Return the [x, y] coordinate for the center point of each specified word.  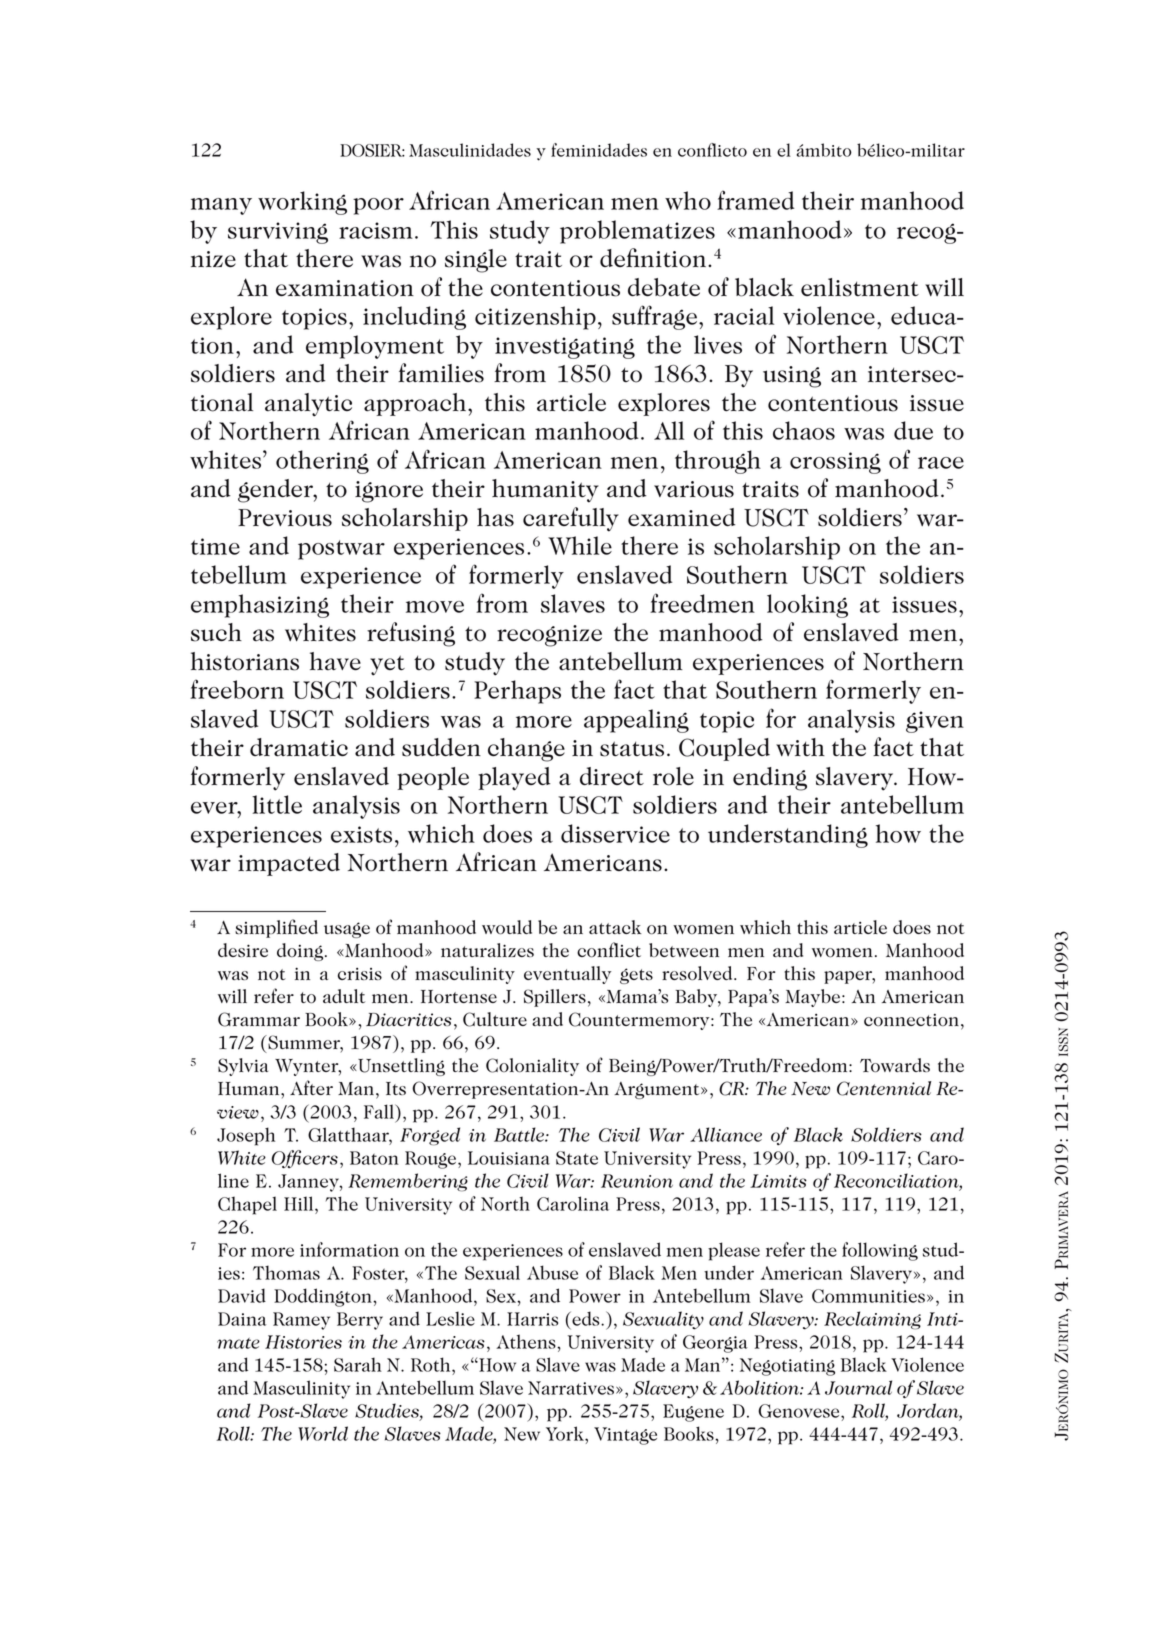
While [580, 545]
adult [344, 996]
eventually [567, 975]
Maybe [812, 998]
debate [664, 287]
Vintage [625, 1436]
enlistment [860, 287]
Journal [858, 1387]
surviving [278, 233]
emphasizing [260, 606]
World [323, 1433]
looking [807, 606]
